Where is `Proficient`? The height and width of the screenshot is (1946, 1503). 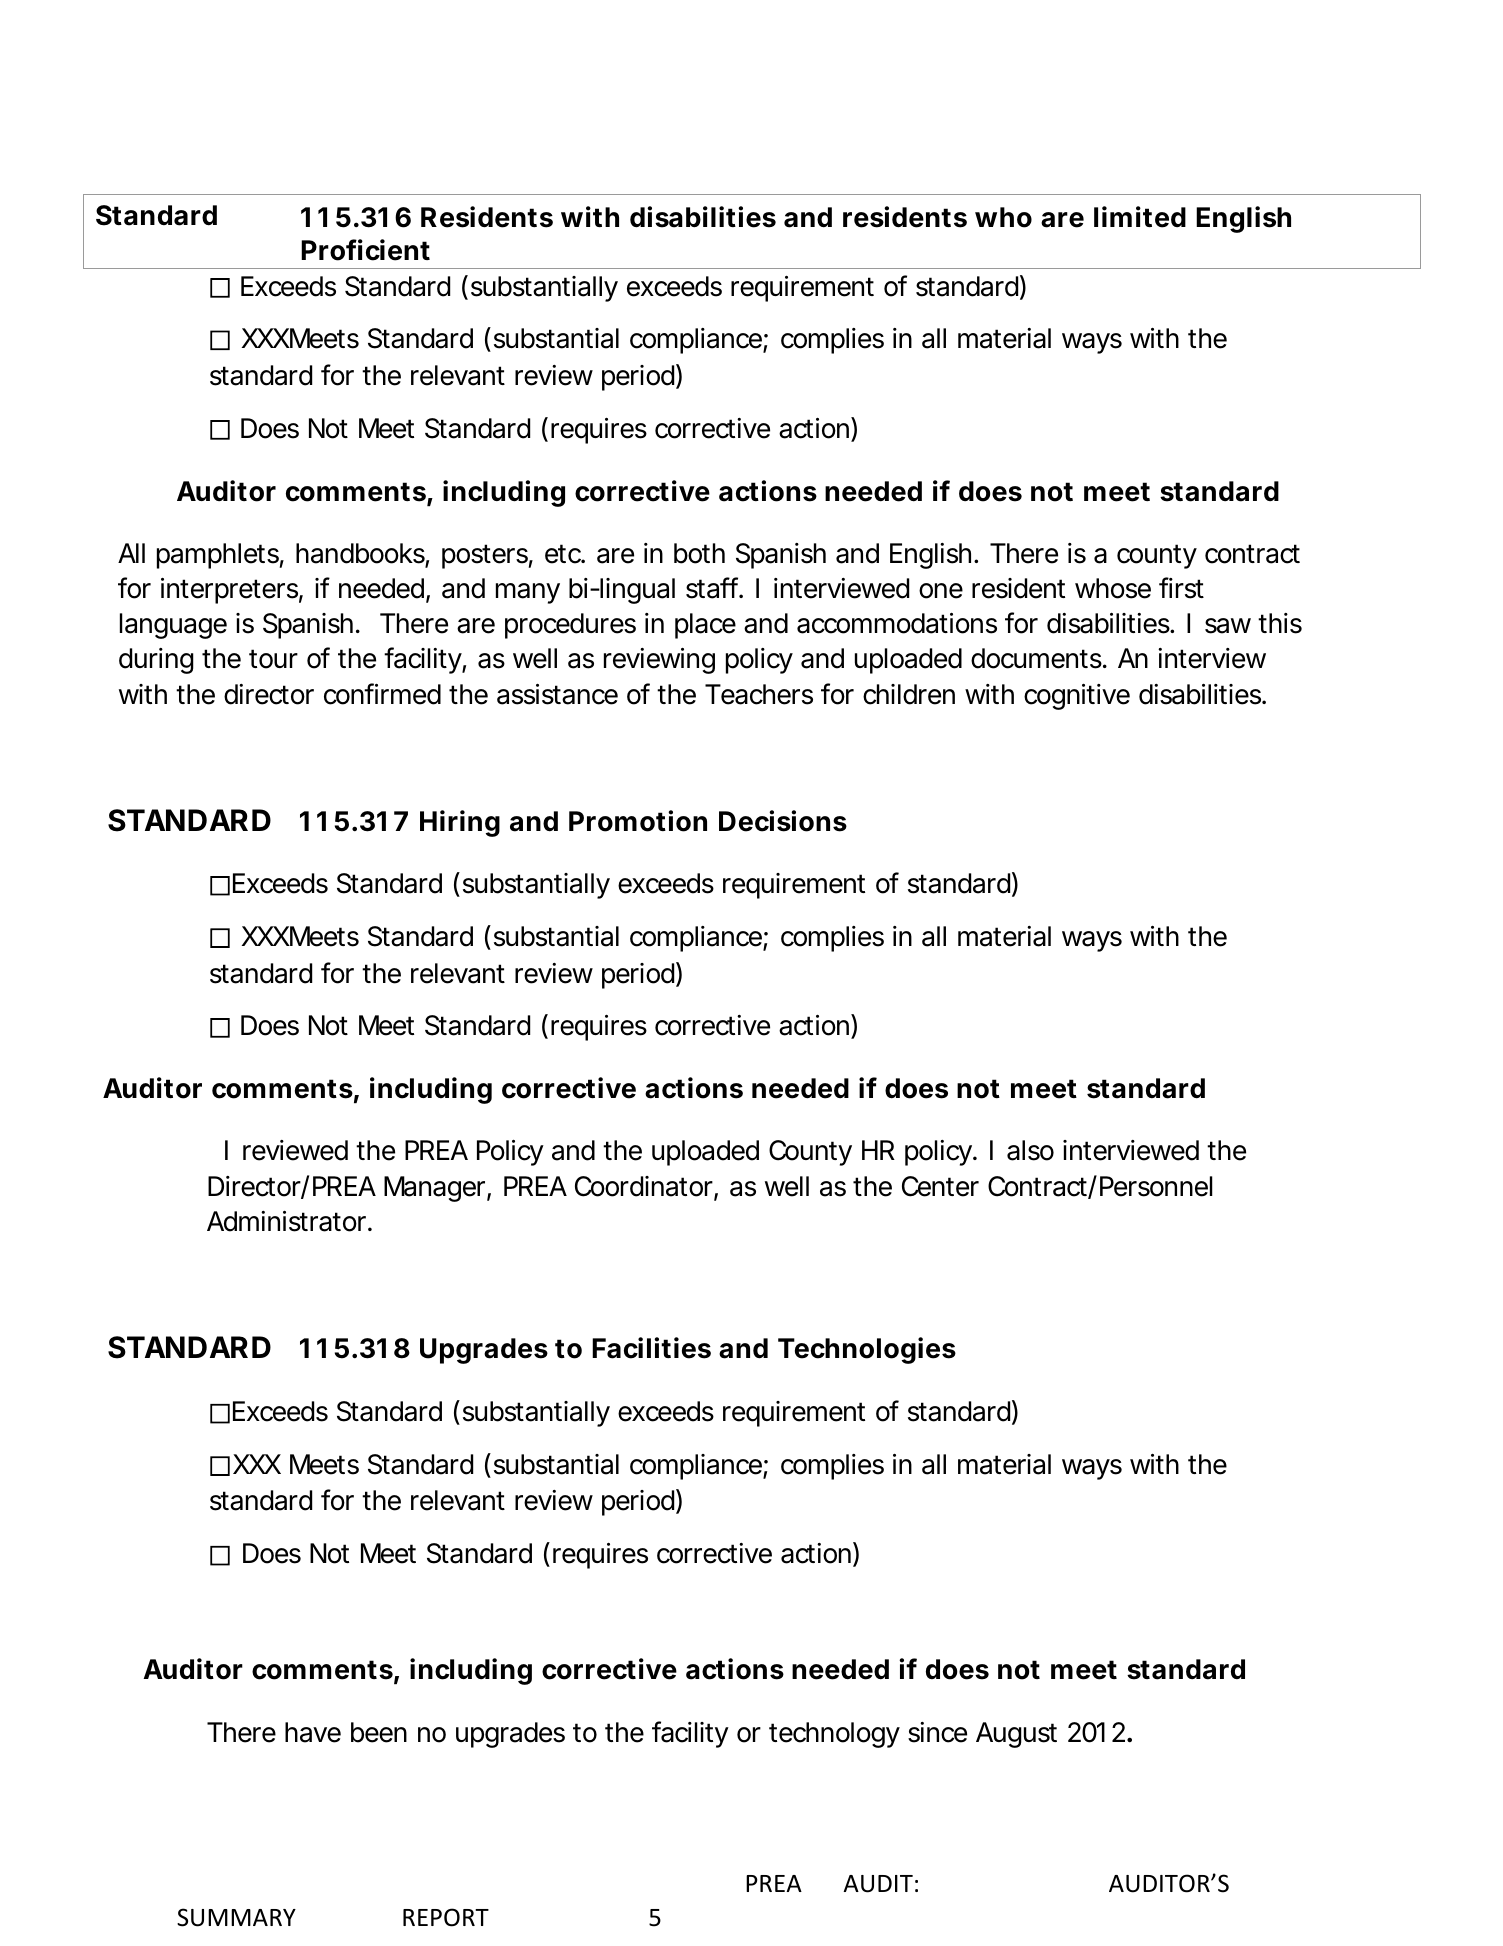 Proficient is located at coordinates (365, 250).
